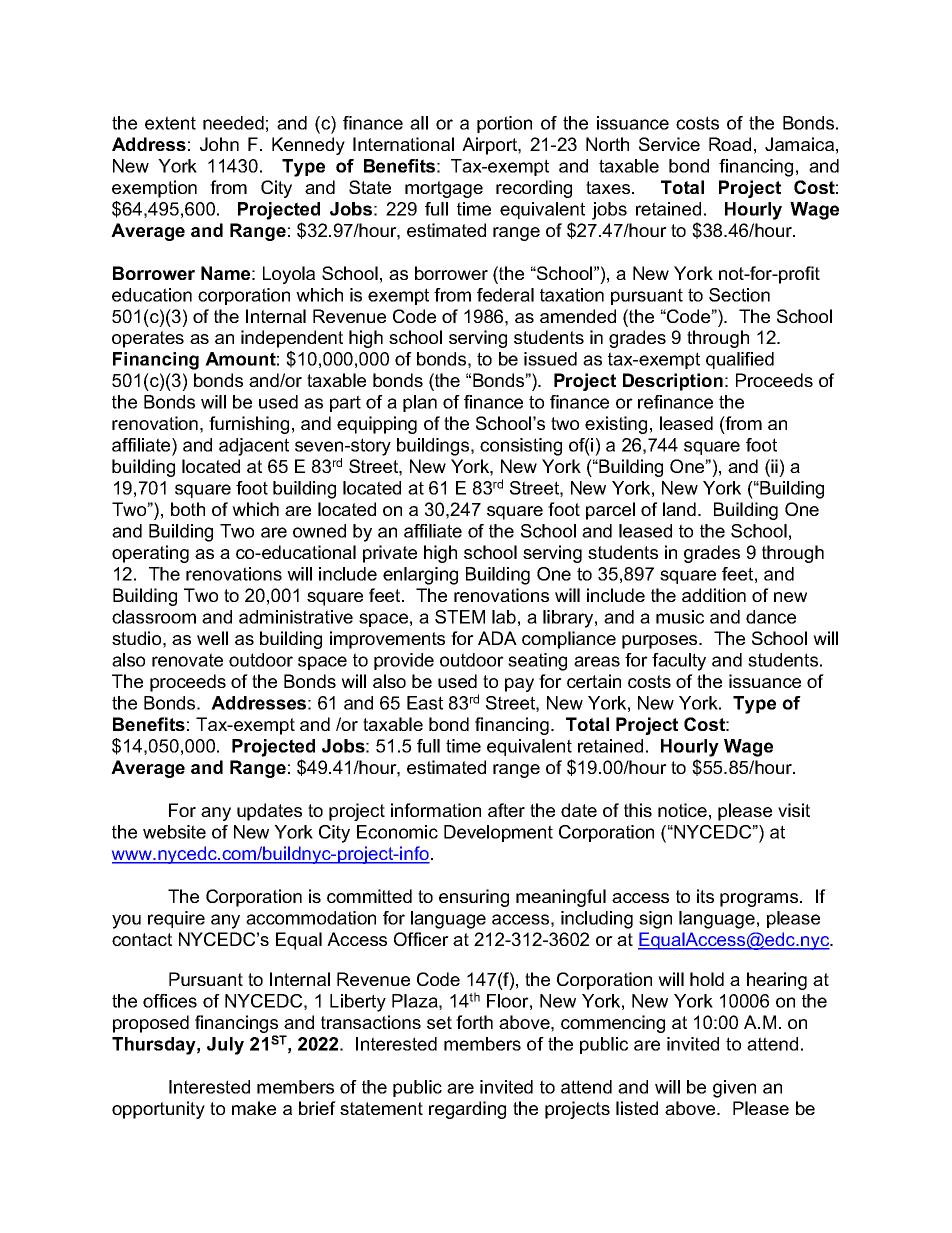  What do you see at coordinates (682, 810) in the document?
I see `notice` at bounding box center [682, 810].
